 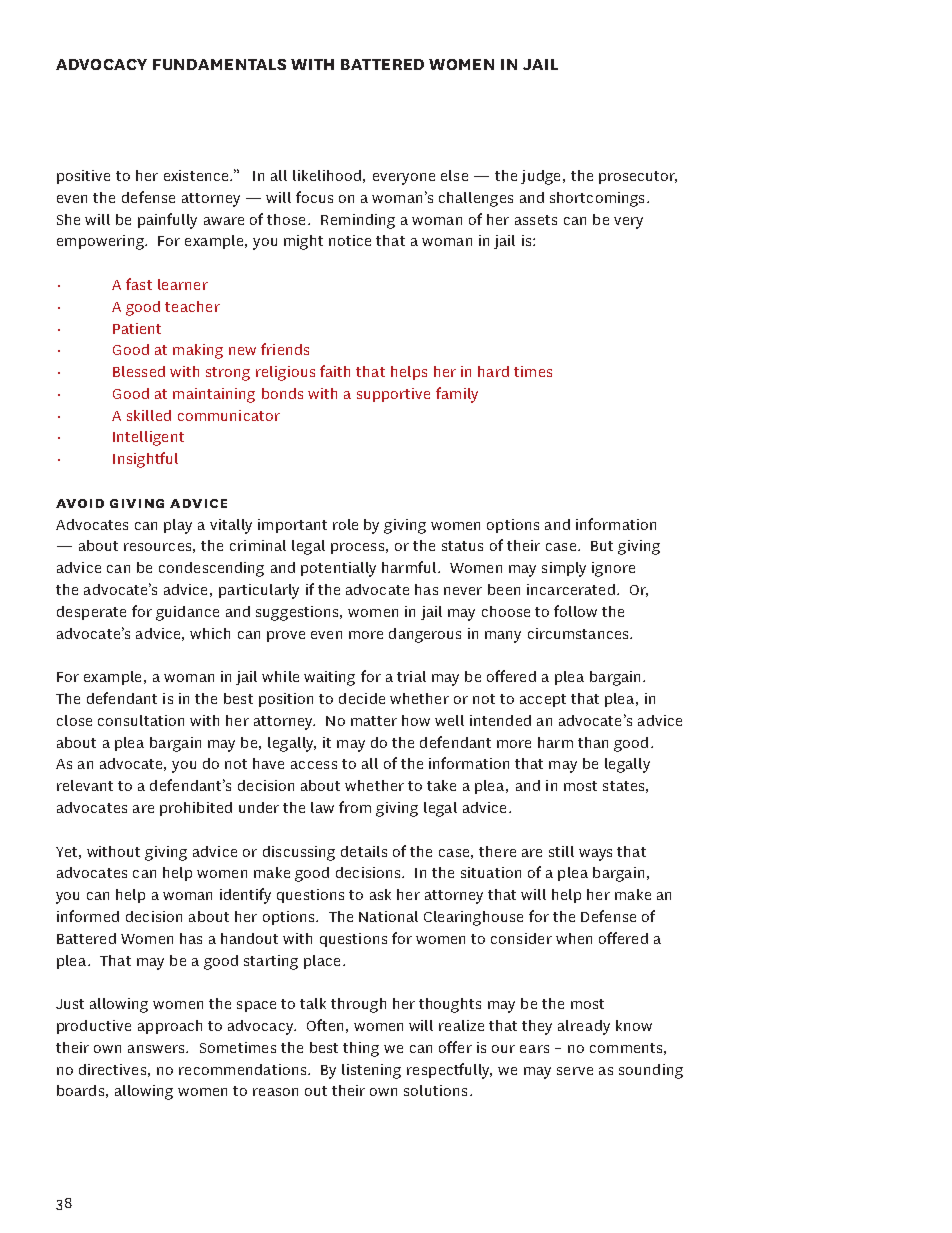 What do you see at coordinates (139, 284) in the screenshot?
I see `fast` at bounding box center [139, 284].
